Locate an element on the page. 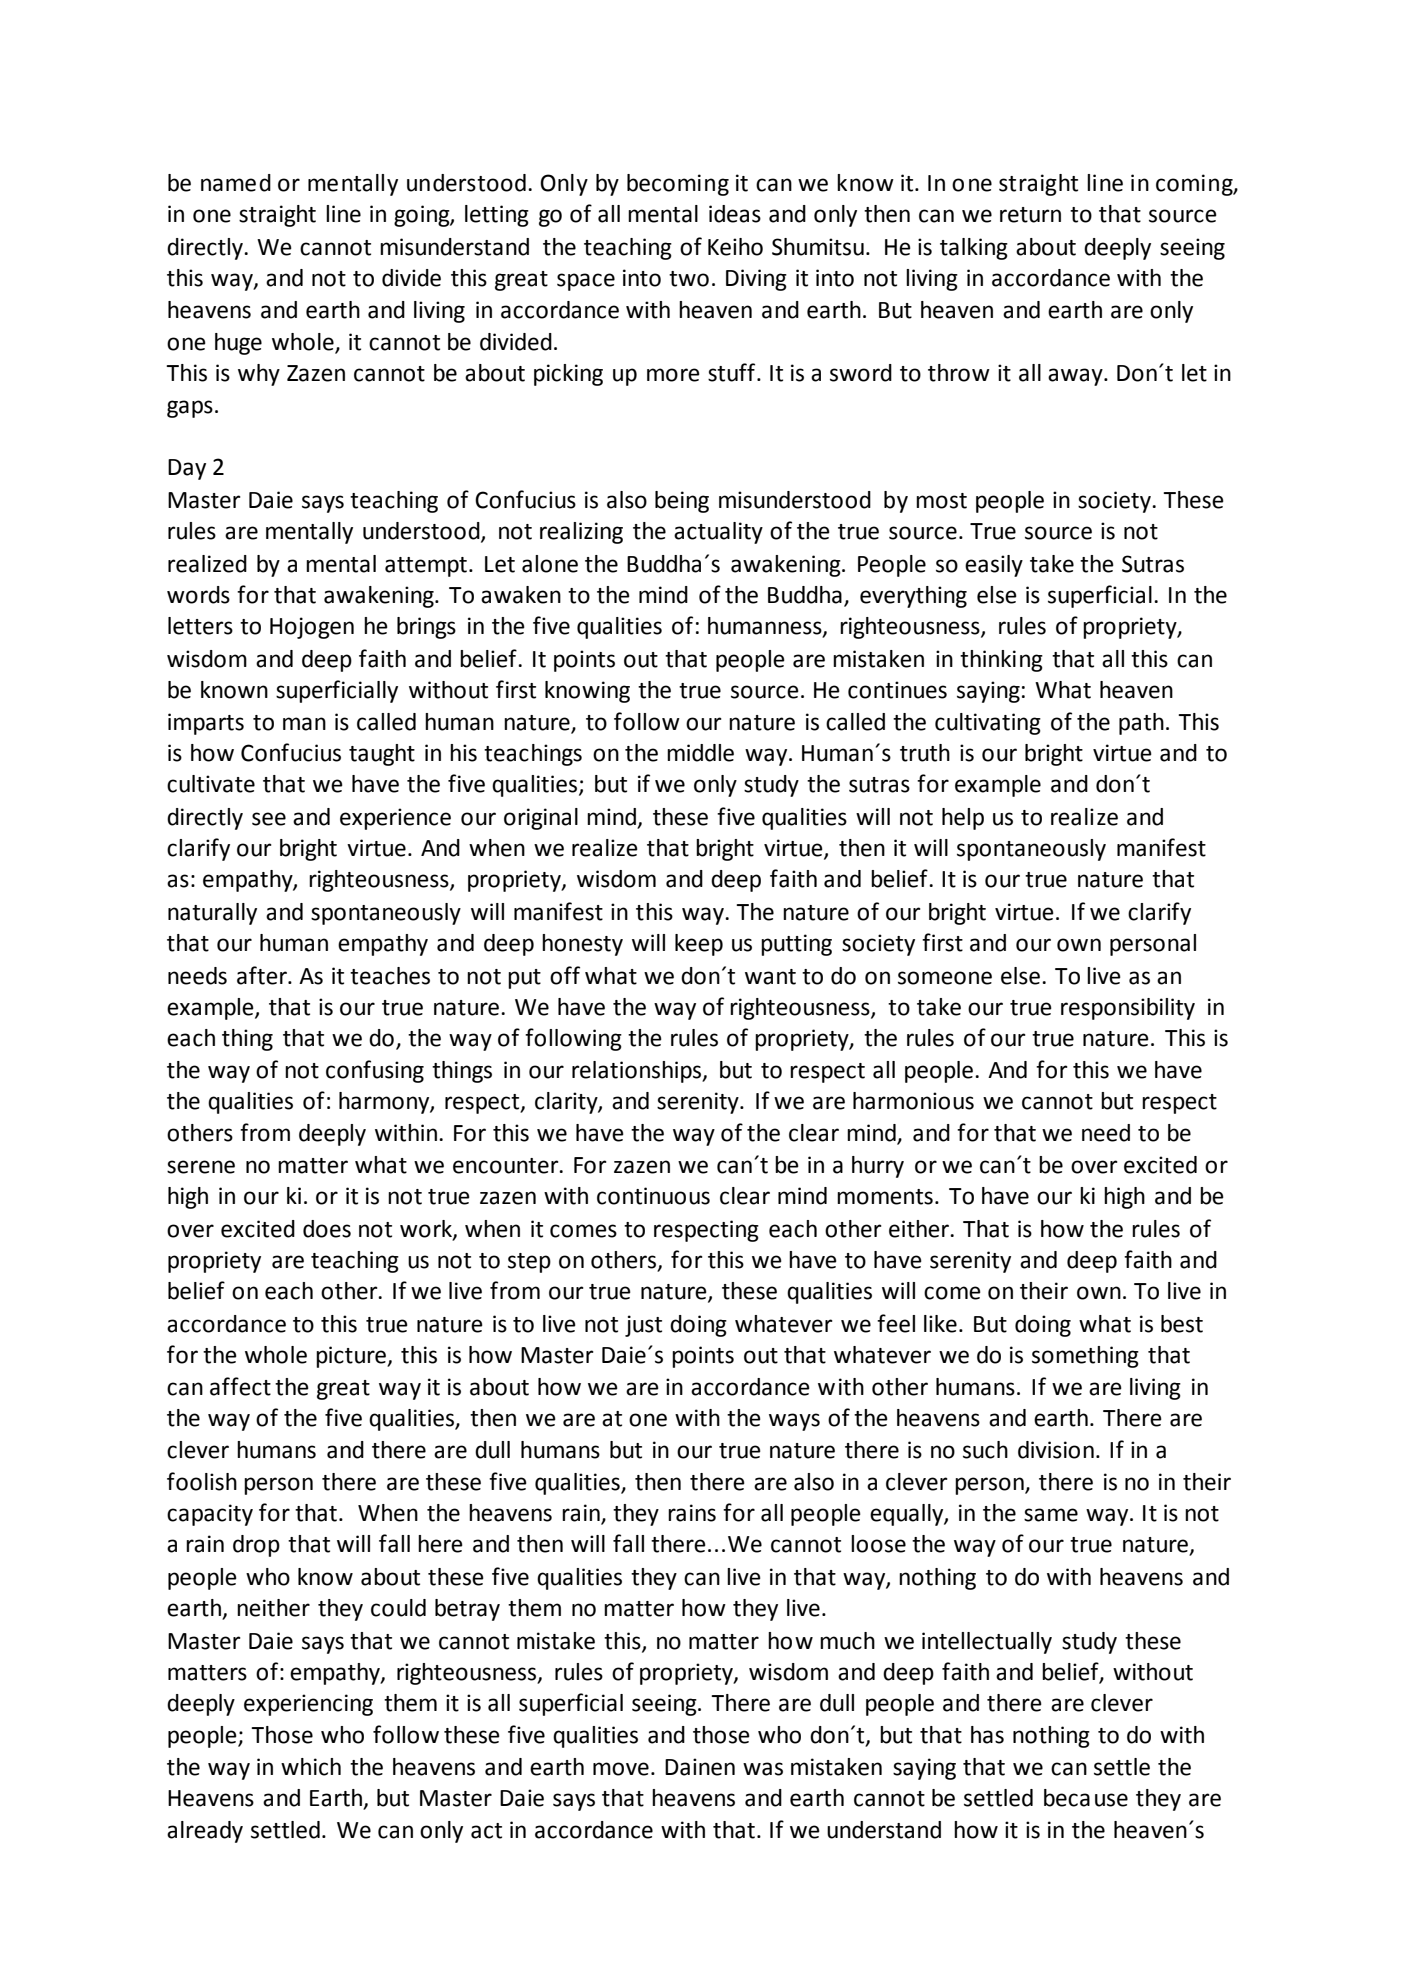 The height and width of the image is (1984, 1402). return is located at coordinates (1030, 215).
